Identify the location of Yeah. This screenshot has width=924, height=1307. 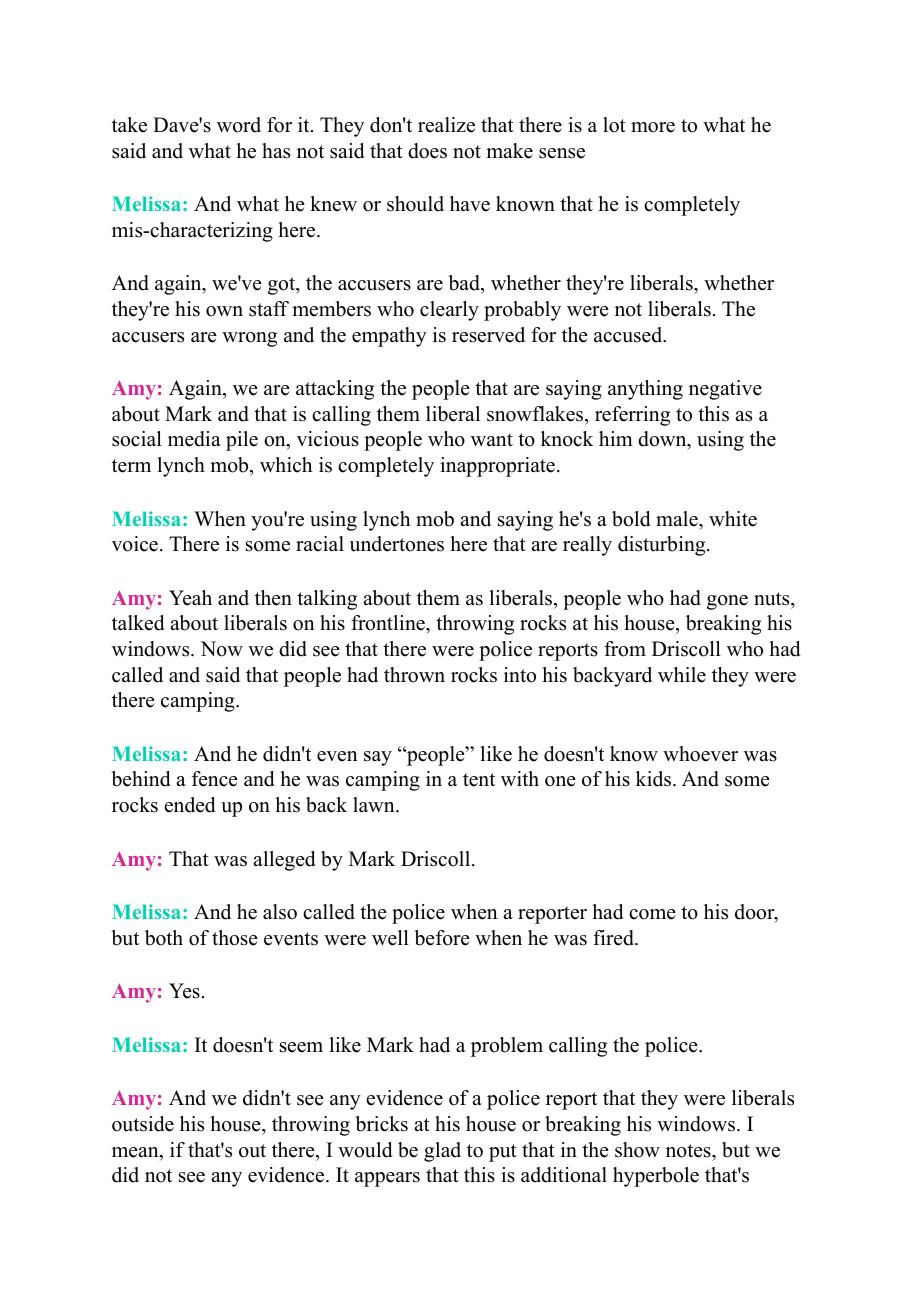
(190, 598).
